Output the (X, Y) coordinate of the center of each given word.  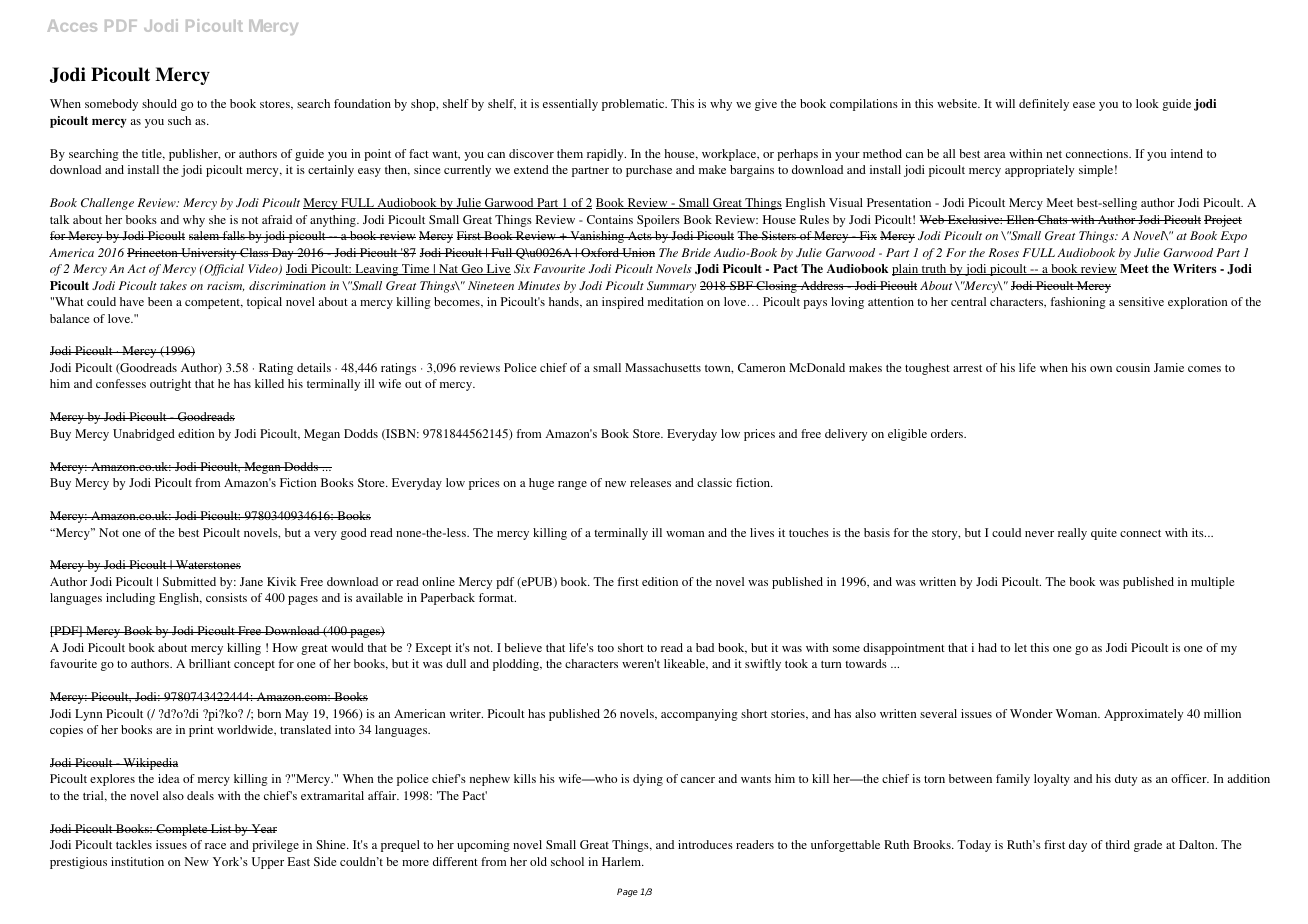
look (1147, 103)
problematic (634, 105)
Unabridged (144, 435)
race (215, 846)
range (572, 485)
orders (948, 433)
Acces (72, 26)
